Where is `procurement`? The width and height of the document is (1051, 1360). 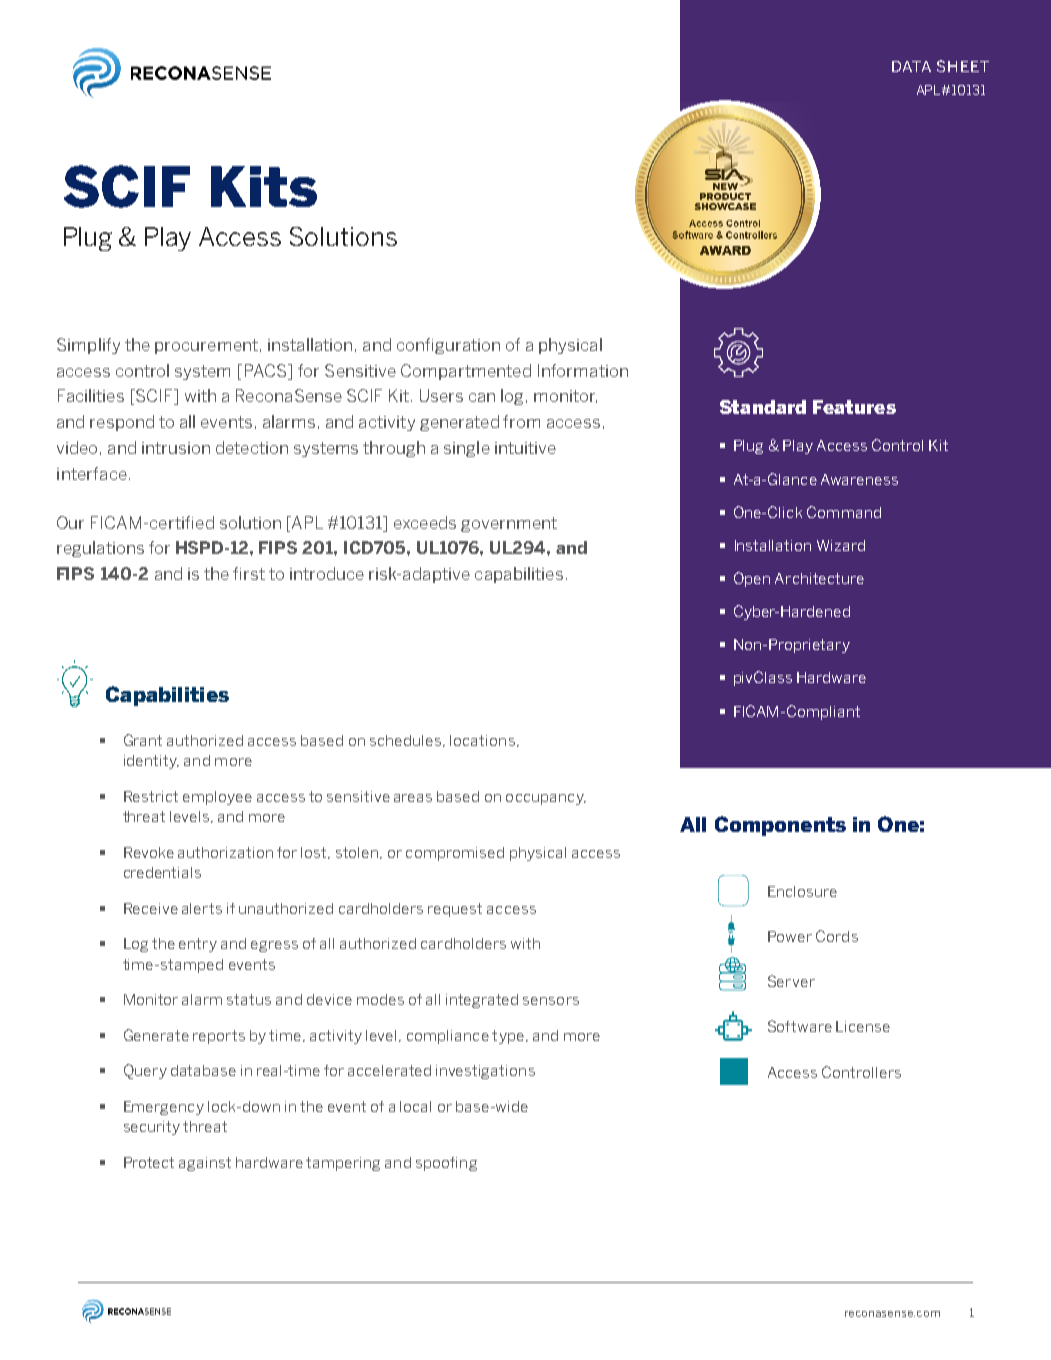 procurement is located at coordinates (206, 346).
